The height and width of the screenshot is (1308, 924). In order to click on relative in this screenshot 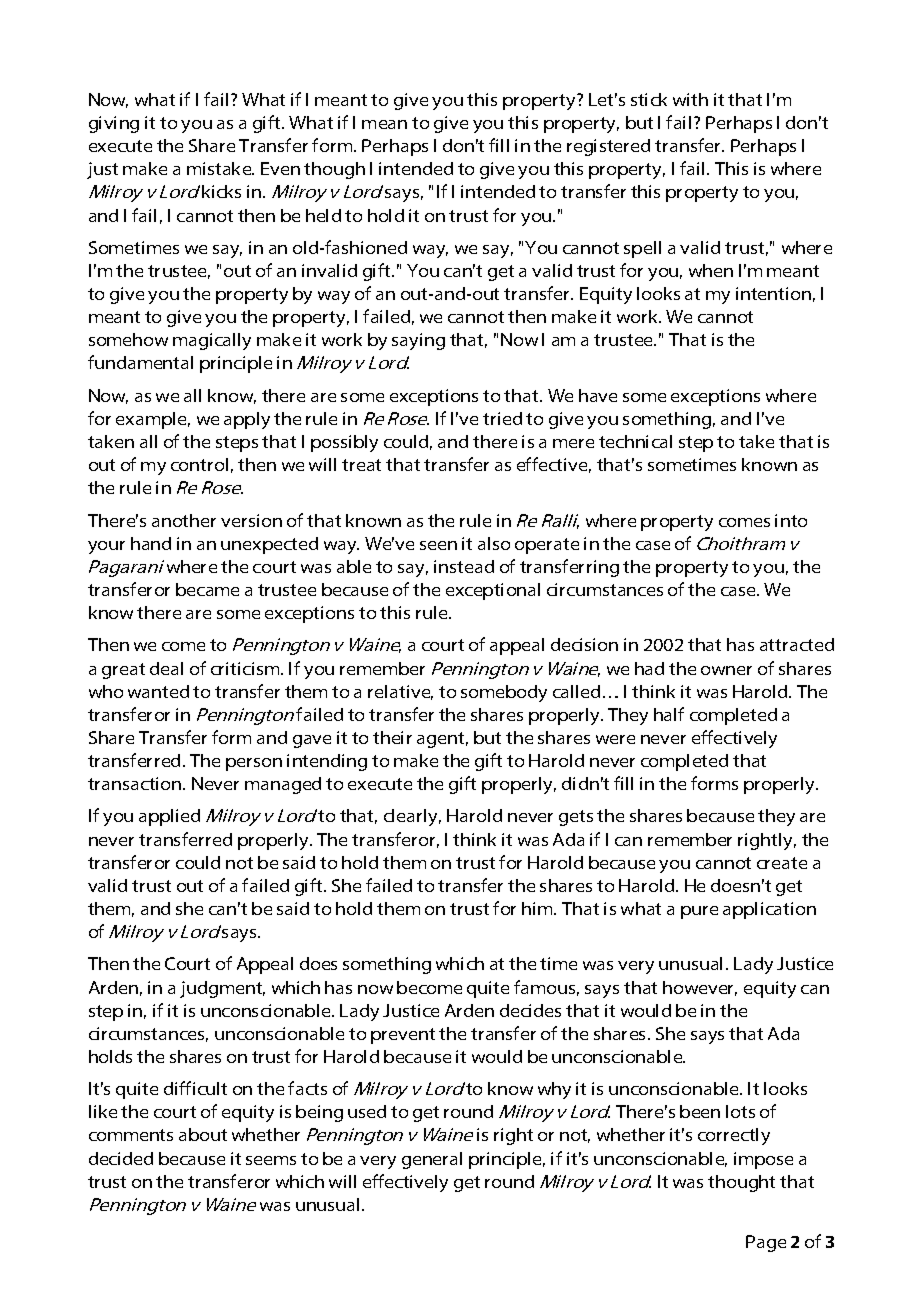, I will do `click(400, 692)`.
